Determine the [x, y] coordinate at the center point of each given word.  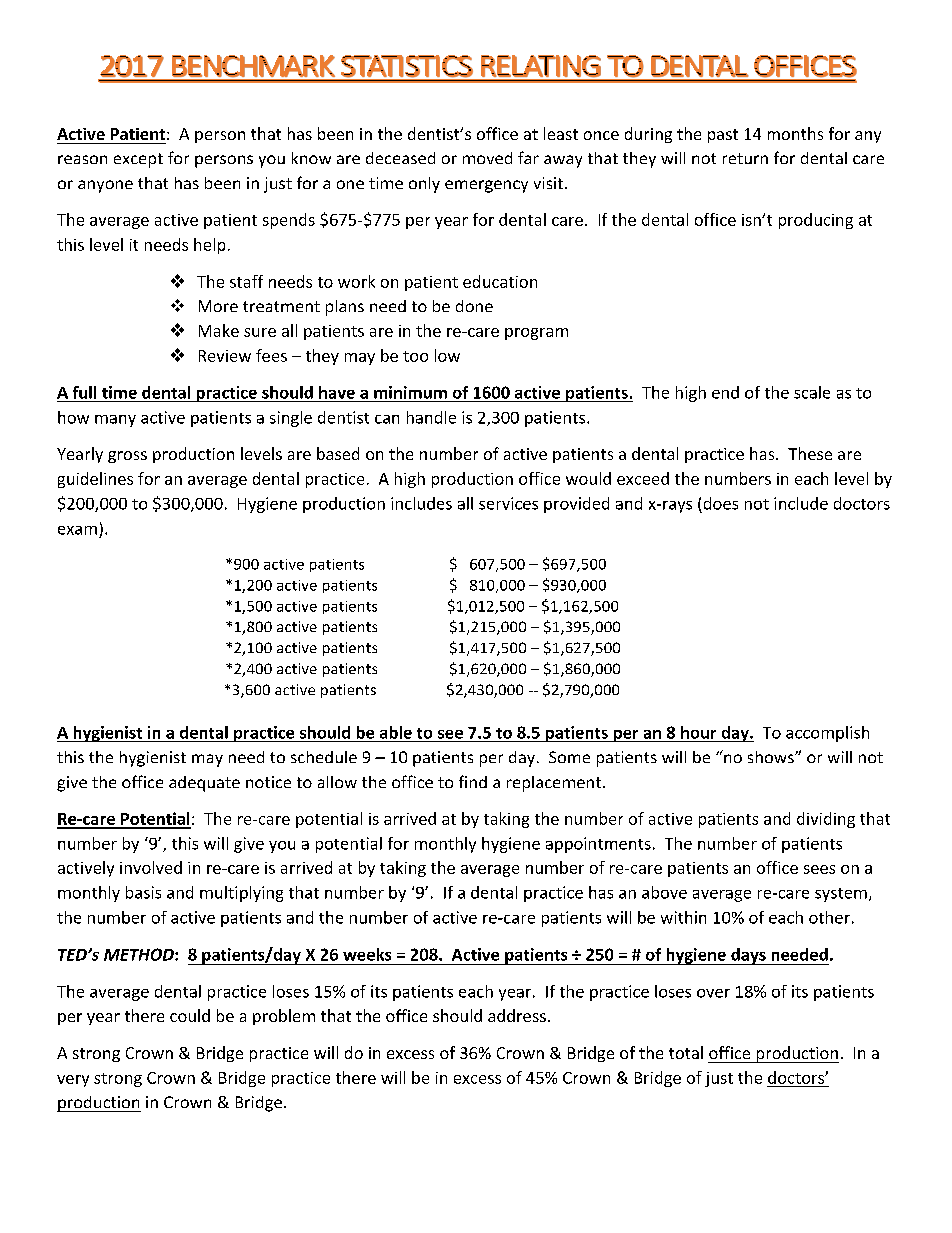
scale [812, 392]
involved [151, 867]
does [721, 503]
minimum [410, 392]
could [190, 1015]
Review [225, 356]
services [508, 503]
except [138, 160]
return [745, 158]
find [473, 781]
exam [77, 530]
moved [487, 158]
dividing [826, 820]
